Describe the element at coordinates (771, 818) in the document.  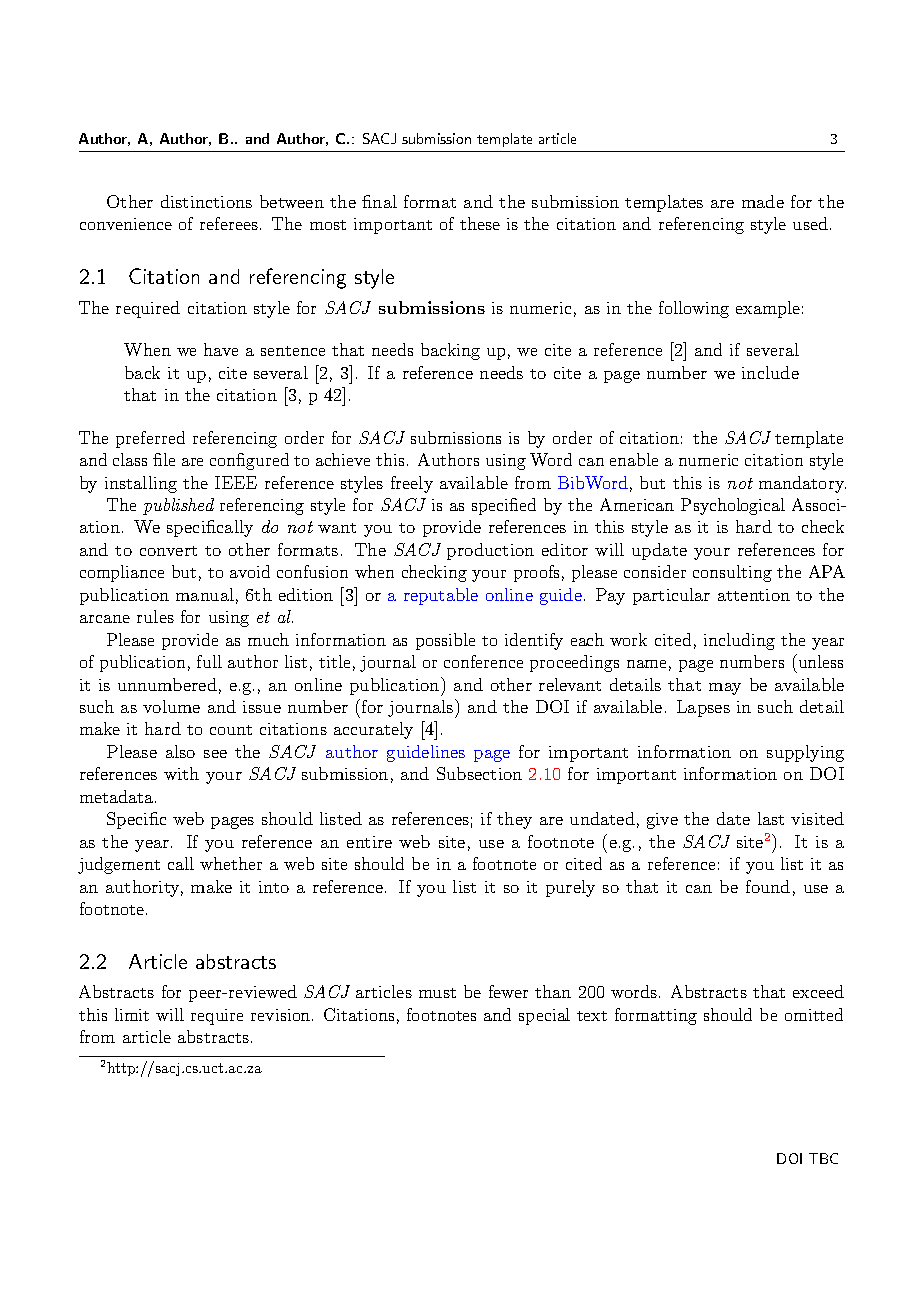
I see `last` at that location.
